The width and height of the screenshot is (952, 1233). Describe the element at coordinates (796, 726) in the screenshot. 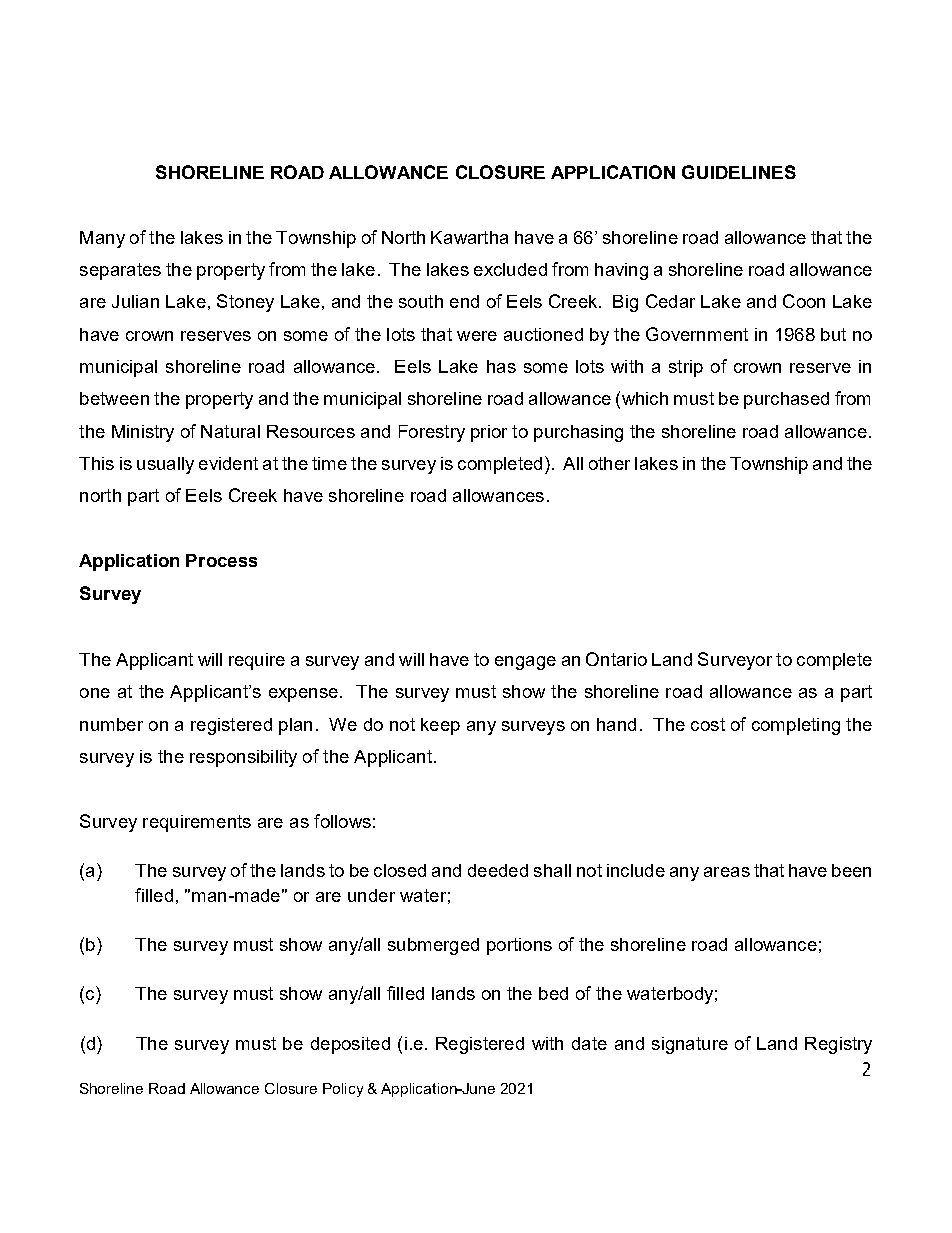

I see `completing` at that location.
